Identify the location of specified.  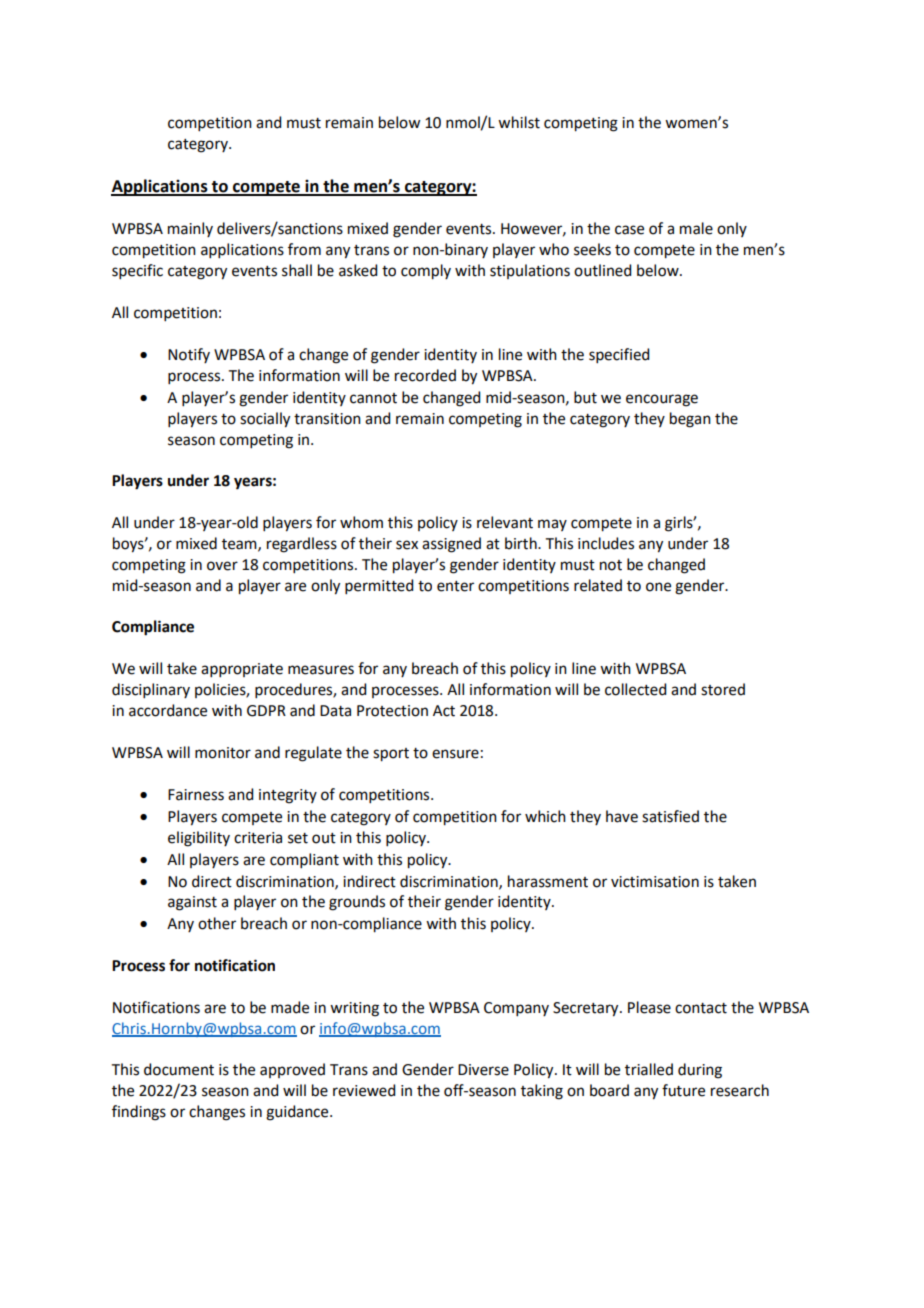
(619, 355).
